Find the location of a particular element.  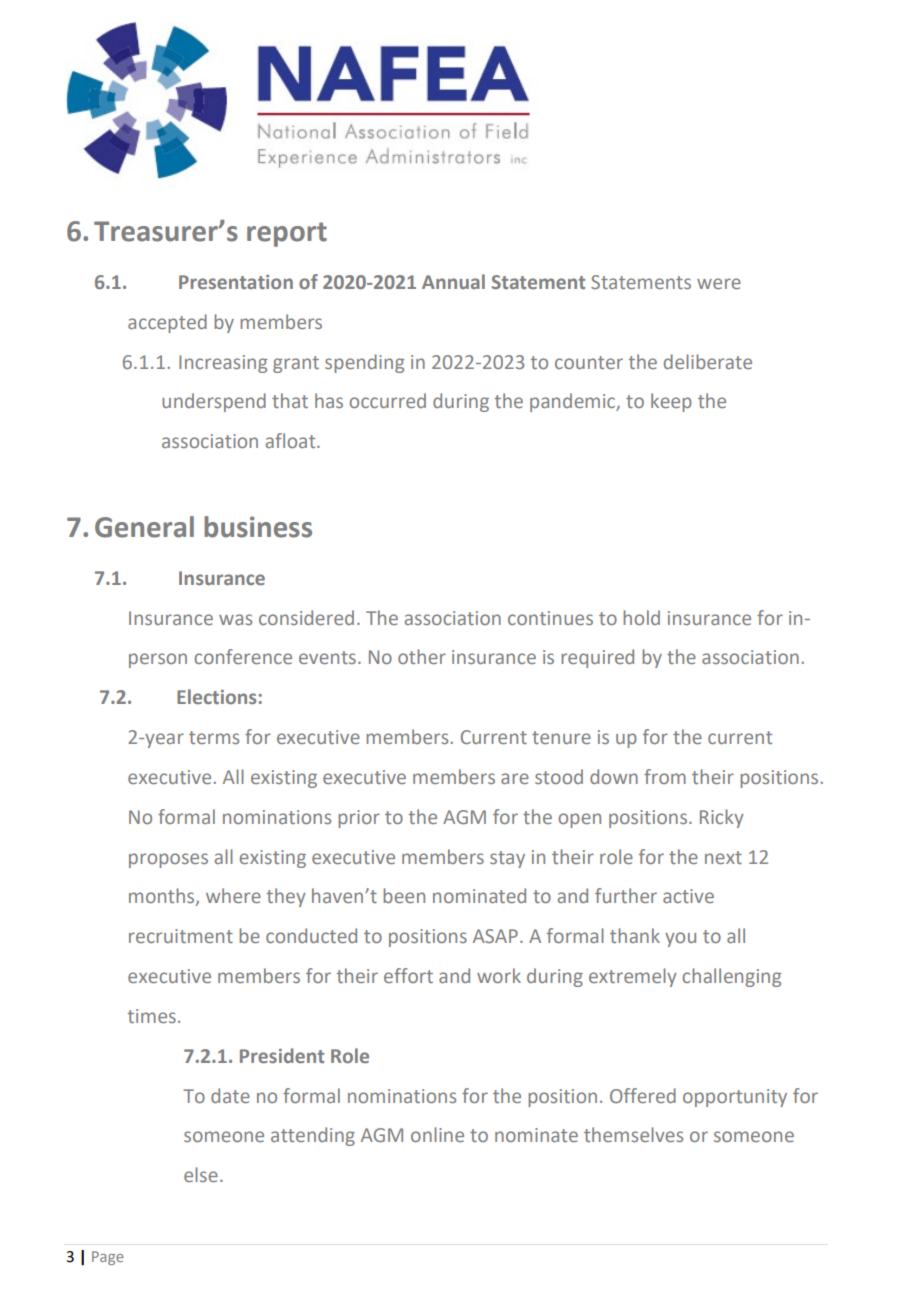

Presentation is located at coordinates (236, 282).
